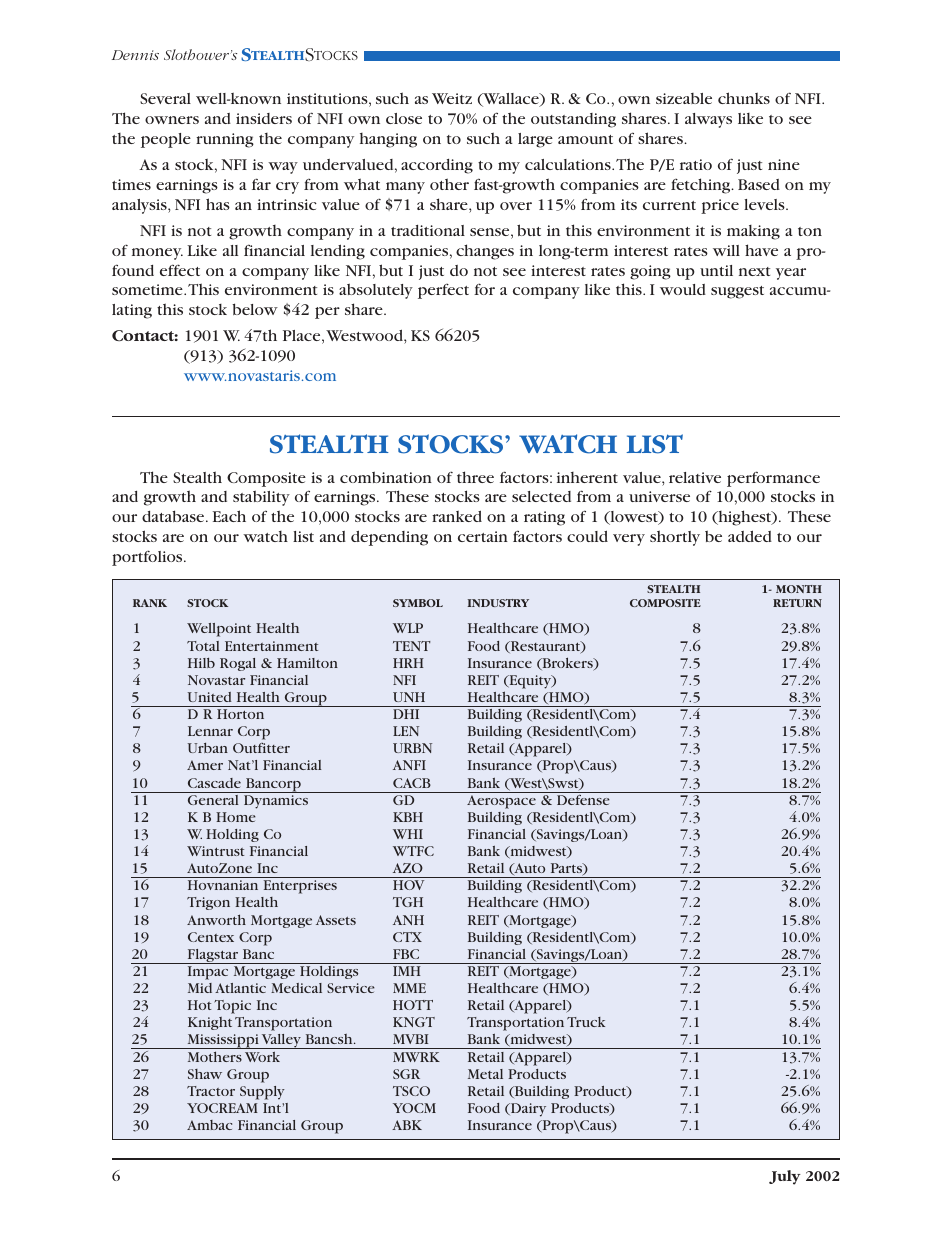 The height and width of the page is (1233, 952). I want to click on Supply, so click(262, 1093).
